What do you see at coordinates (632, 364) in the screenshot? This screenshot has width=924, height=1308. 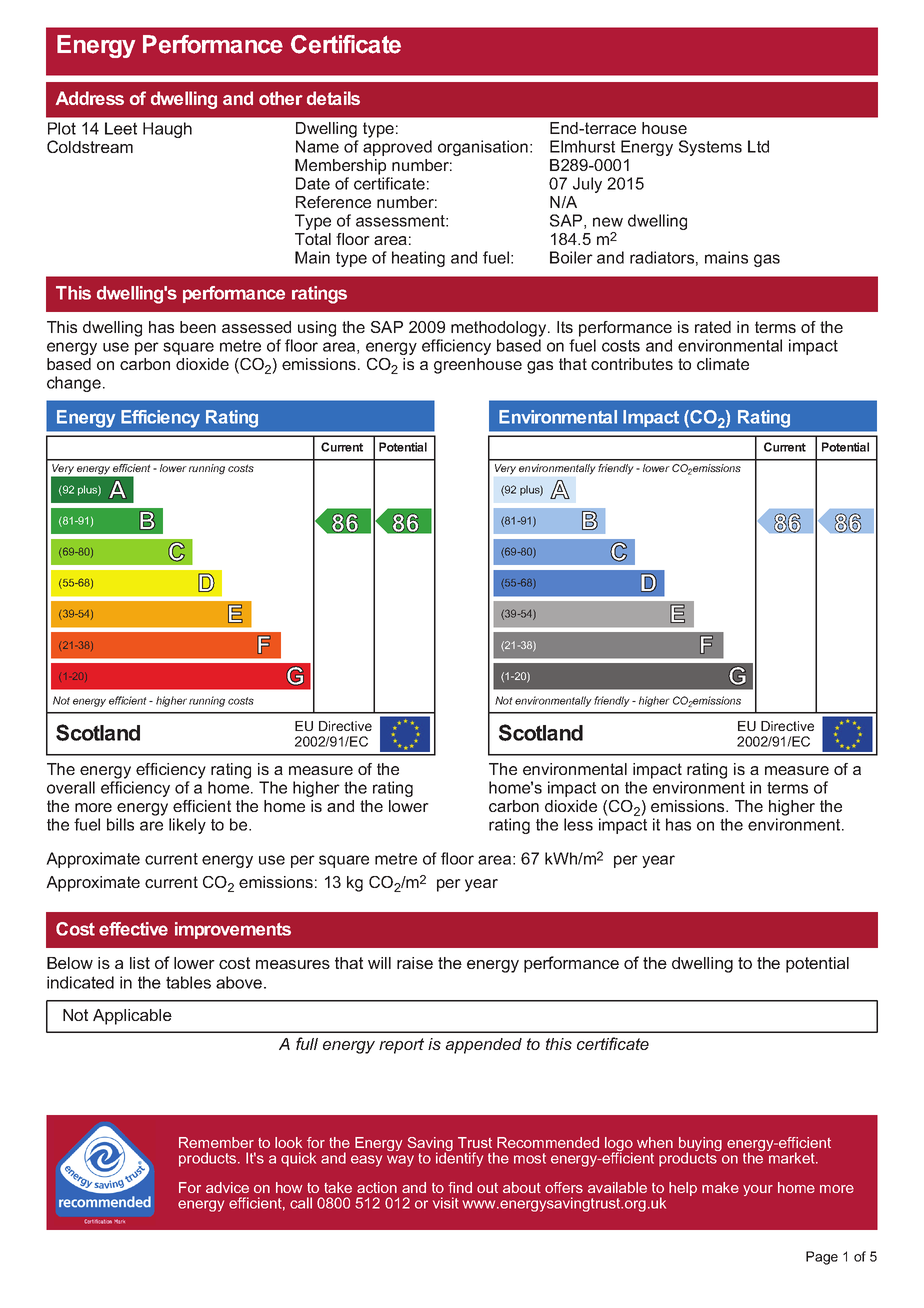 I see `contributes` at bounding box center [632, 364].
